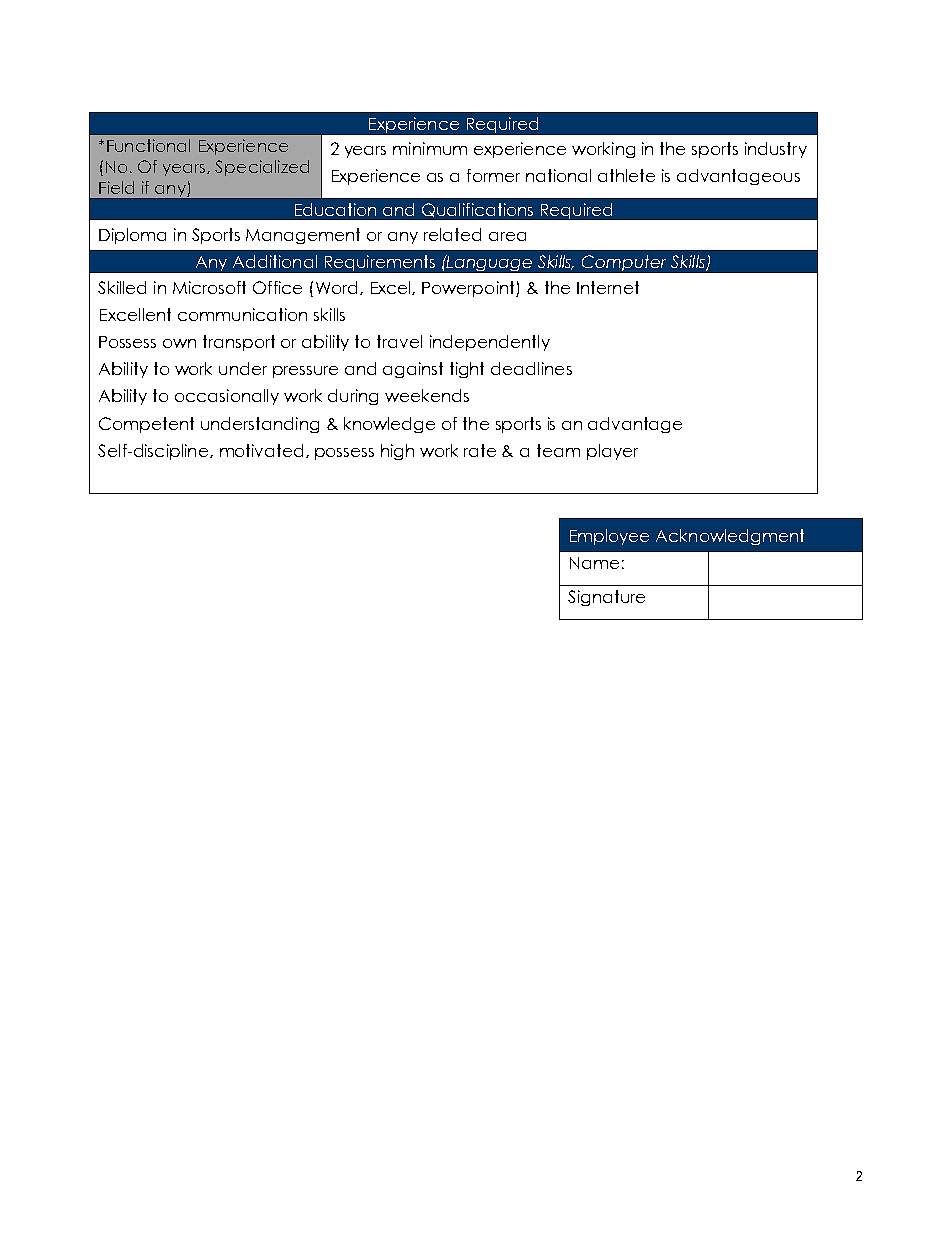  What do you see at coordinates (148, 145) in the document?
I see `Functional` at bounding box center [148, 145].
